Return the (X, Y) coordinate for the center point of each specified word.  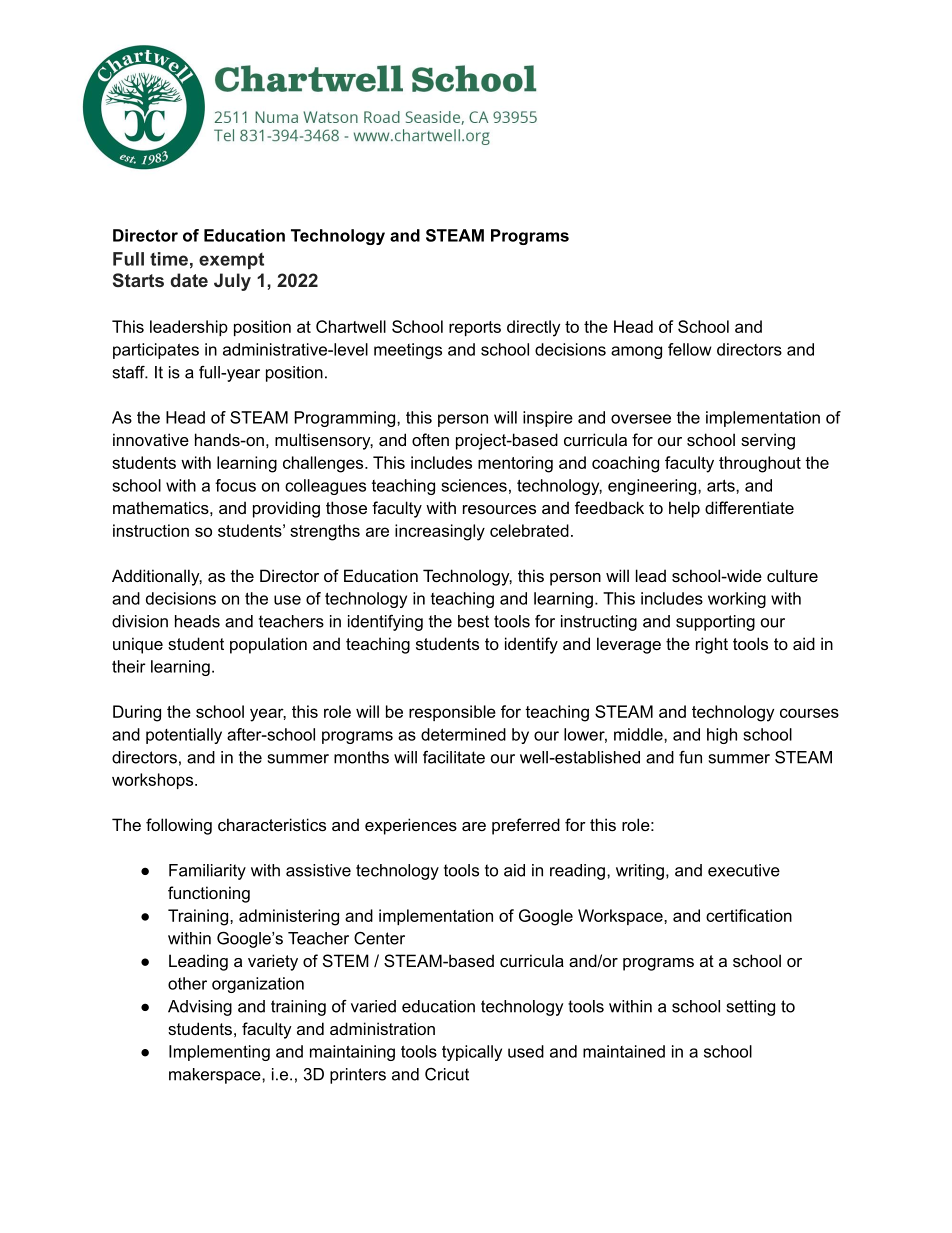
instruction (151, 530)
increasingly (440, 532)
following (179, 826)
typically (472, 1053)
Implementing (219, 1053)
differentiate (749, 507)
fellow (690, 349)
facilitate (454, 757)
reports (475, 328)
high (722, 736)
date (189, 280)
